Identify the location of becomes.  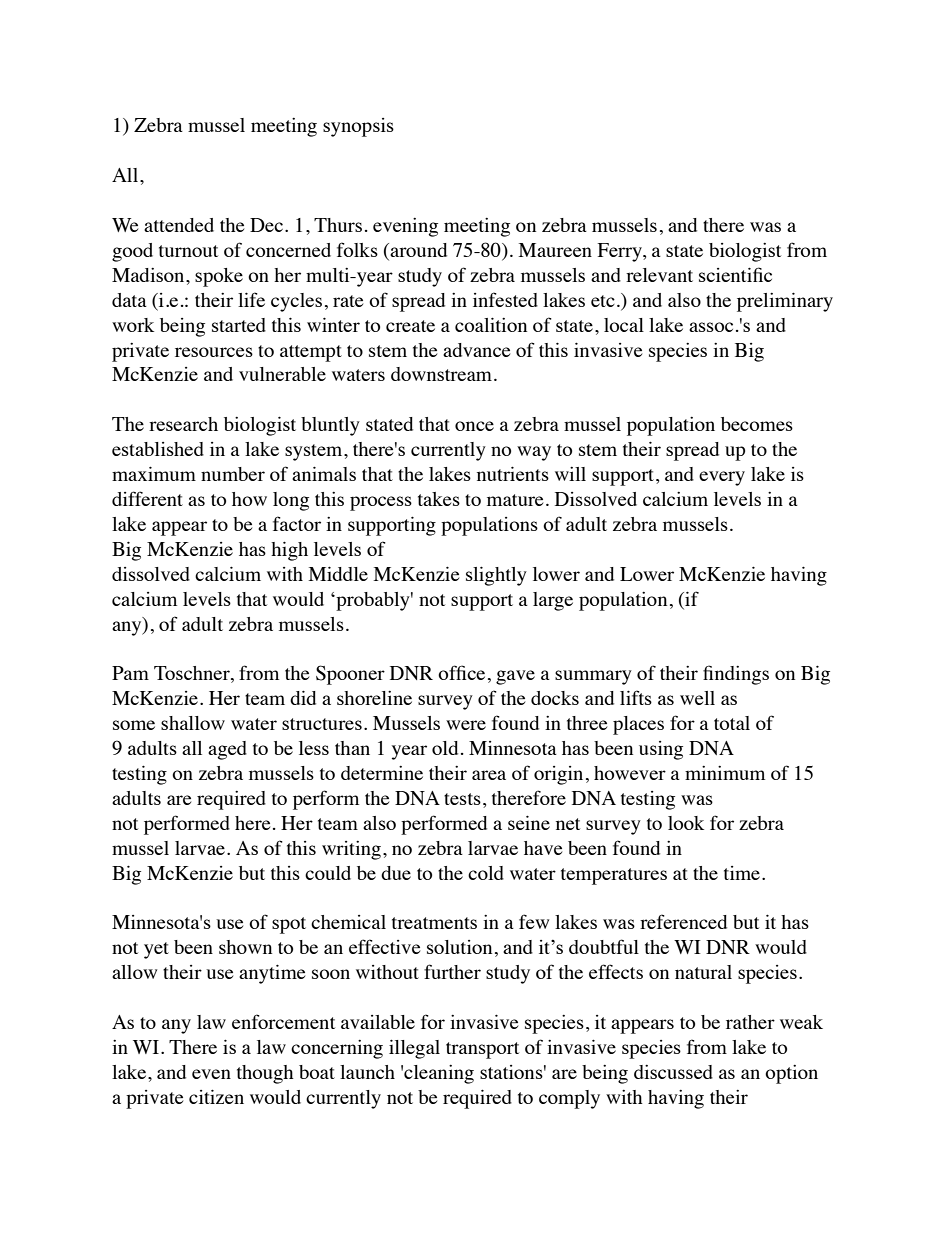
(757, 424).
